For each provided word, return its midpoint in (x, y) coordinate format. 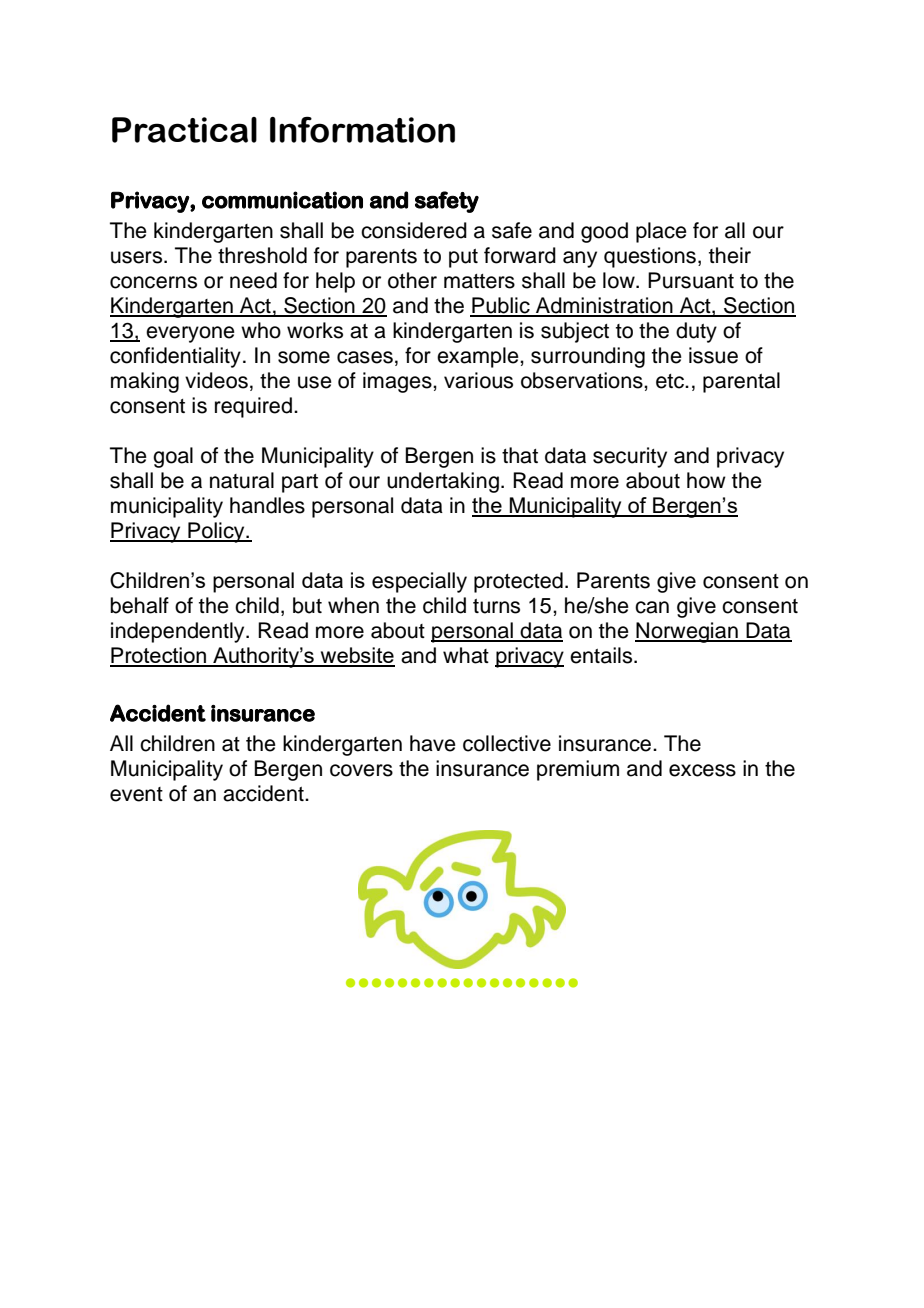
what (466, 655)
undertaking (443, 482)
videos (216, 380)
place (661, 232)
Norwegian (687, 632)
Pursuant (691, 280)
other (412, 280)
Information (362, 129)
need (253, 280)
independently (179, 632)
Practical (184, 130)
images (398, 382)
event (136, 794)
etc (671, 381)
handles (267, 505)
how (706, 480)
